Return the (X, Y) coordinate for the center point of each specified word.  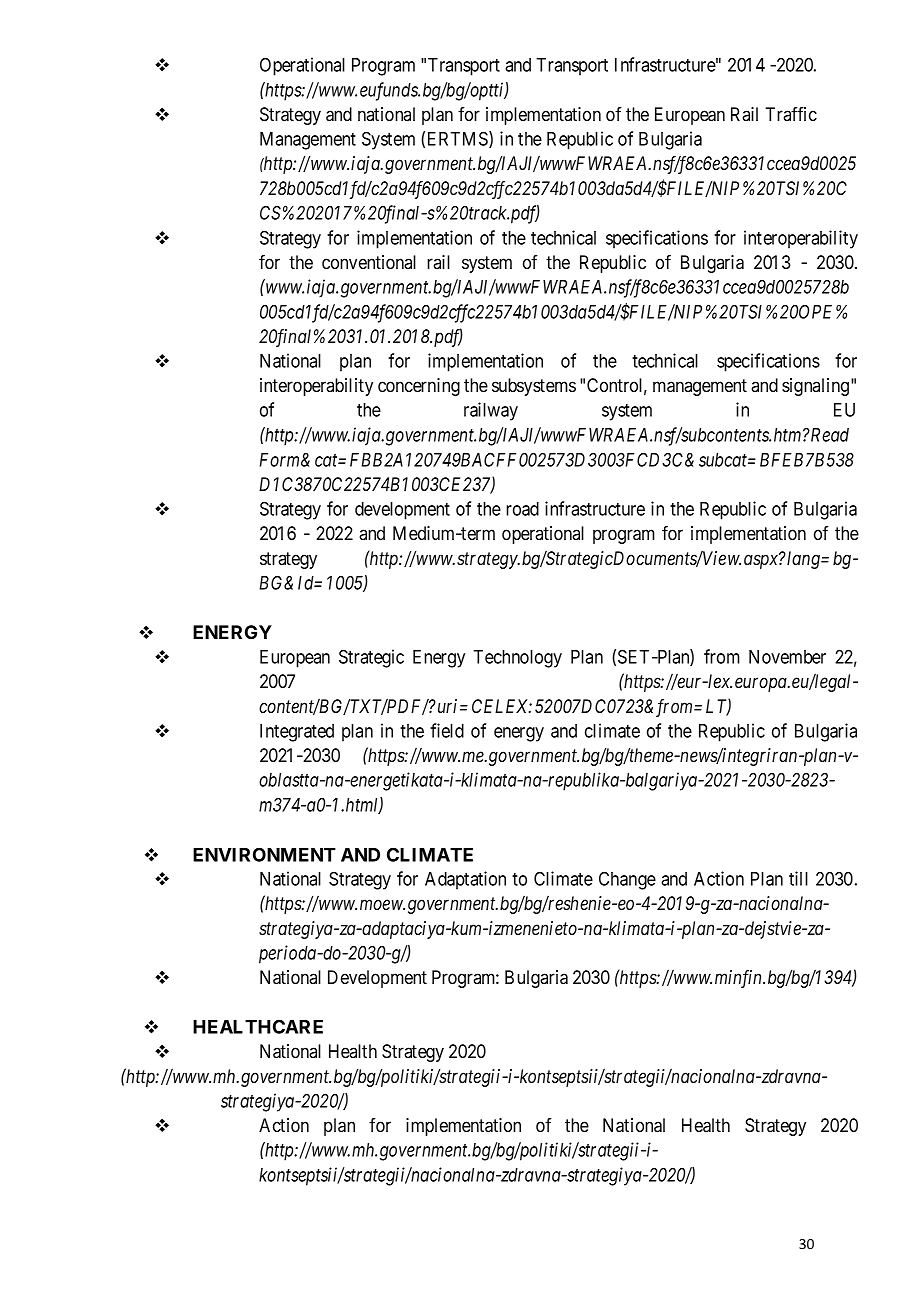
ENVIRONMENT (264, 854)
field (447, 730)
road (522, 509)
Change (627, 880)
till (798, 878)
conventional (369, 262)
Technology (517, 659)
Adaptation (465, 880)
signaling (817, 387)
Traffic (791, 114)
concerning (419, 387)
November (787, 657)
